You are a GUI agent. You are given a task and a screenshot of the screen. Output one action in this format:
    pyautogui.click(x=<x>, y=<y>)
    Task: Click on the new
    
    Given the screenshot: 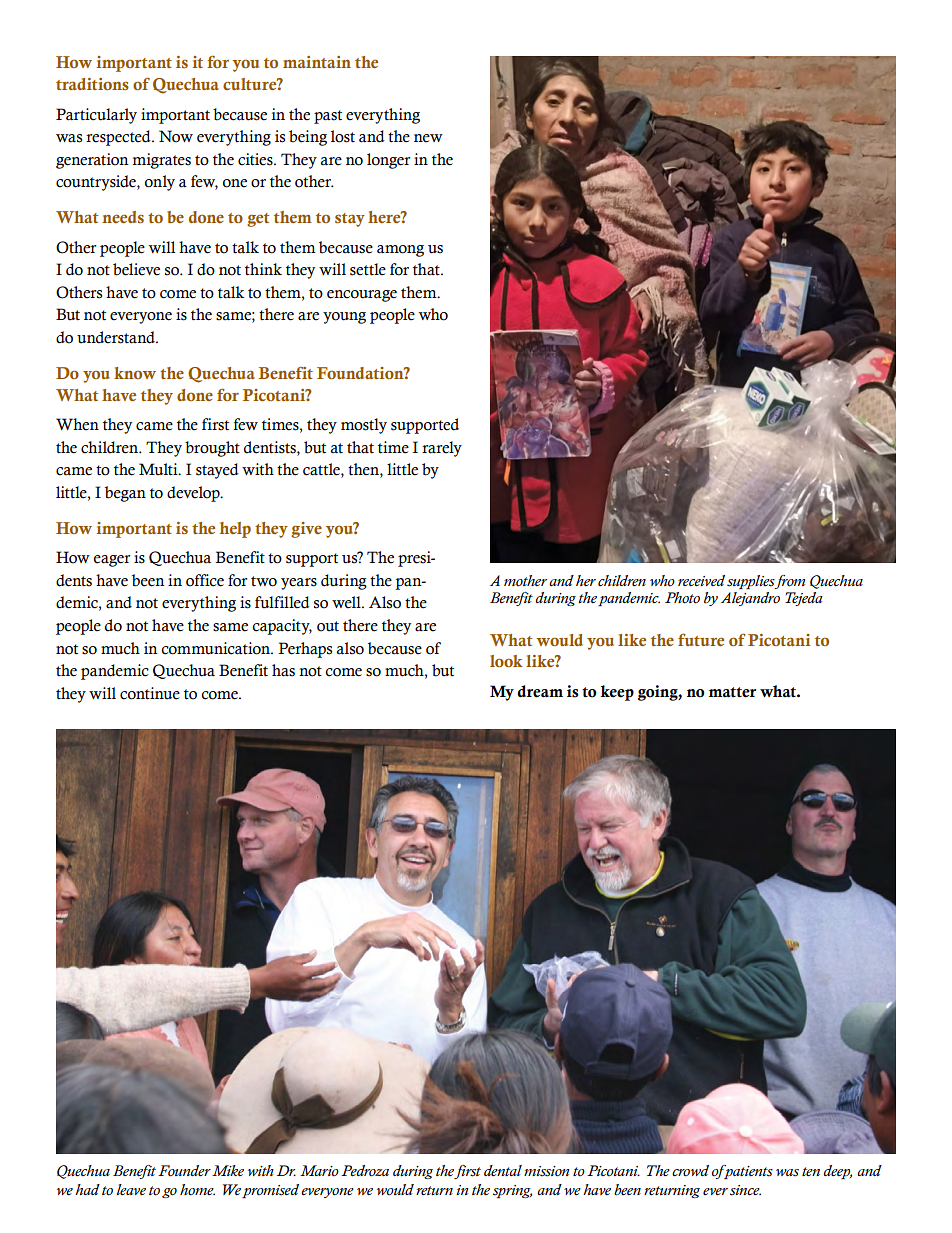 What is the action you would take?
    pyautogui.click(x=428, y=138)
